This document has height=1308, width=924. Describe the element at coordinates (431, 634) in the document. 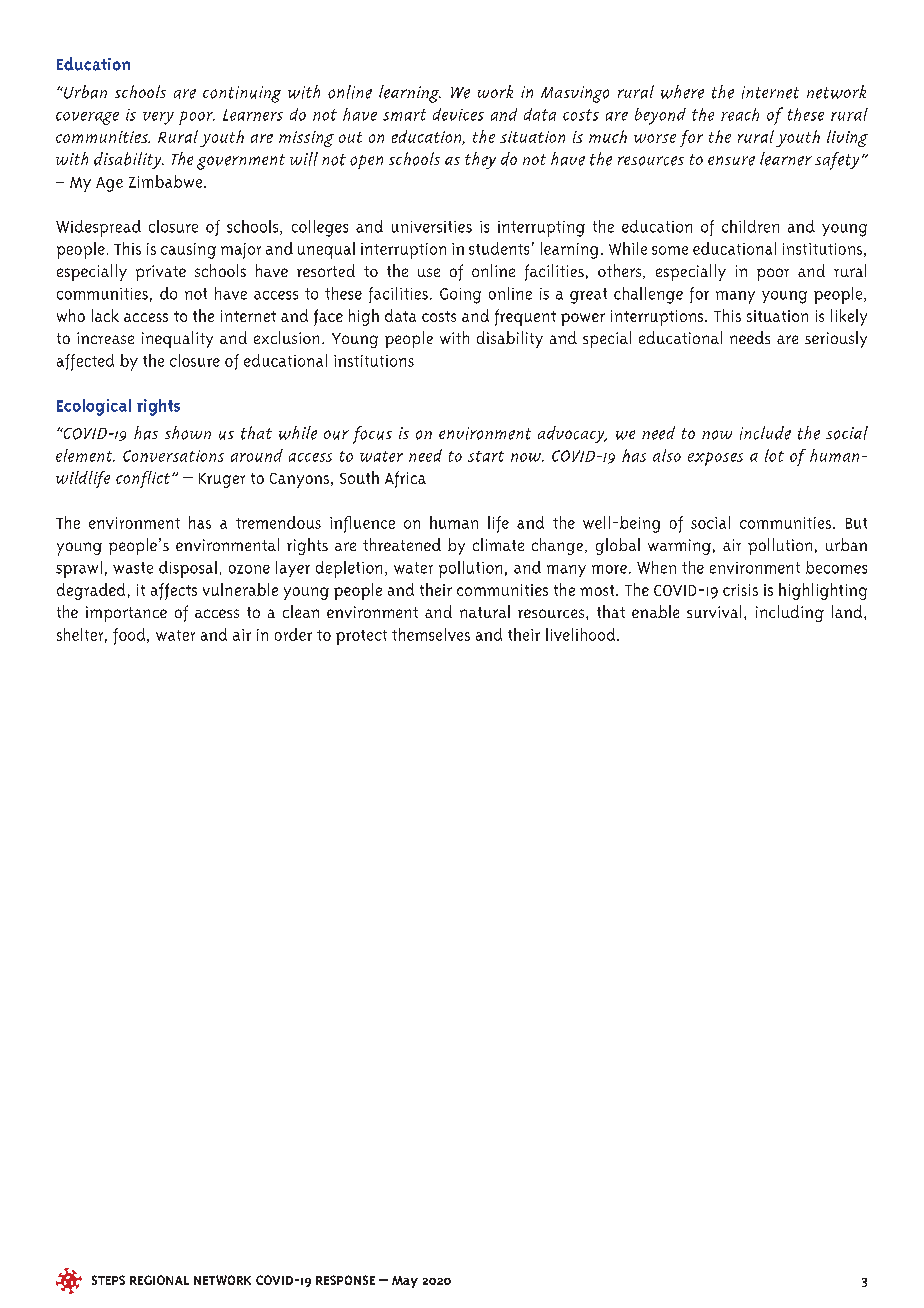

I see `themselves` at that location.
